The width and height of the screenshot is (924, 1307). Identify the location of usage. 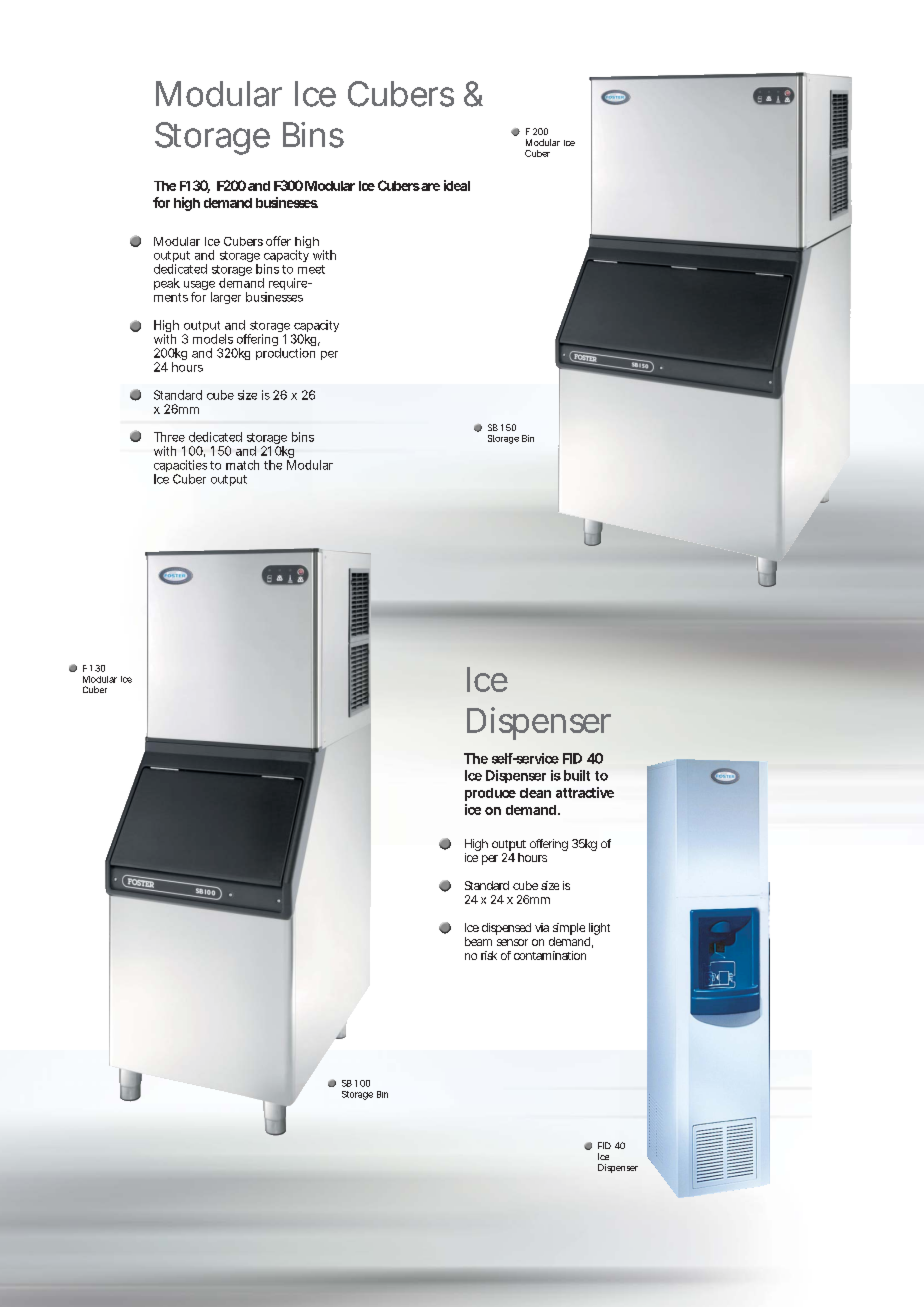
(199, 287).
